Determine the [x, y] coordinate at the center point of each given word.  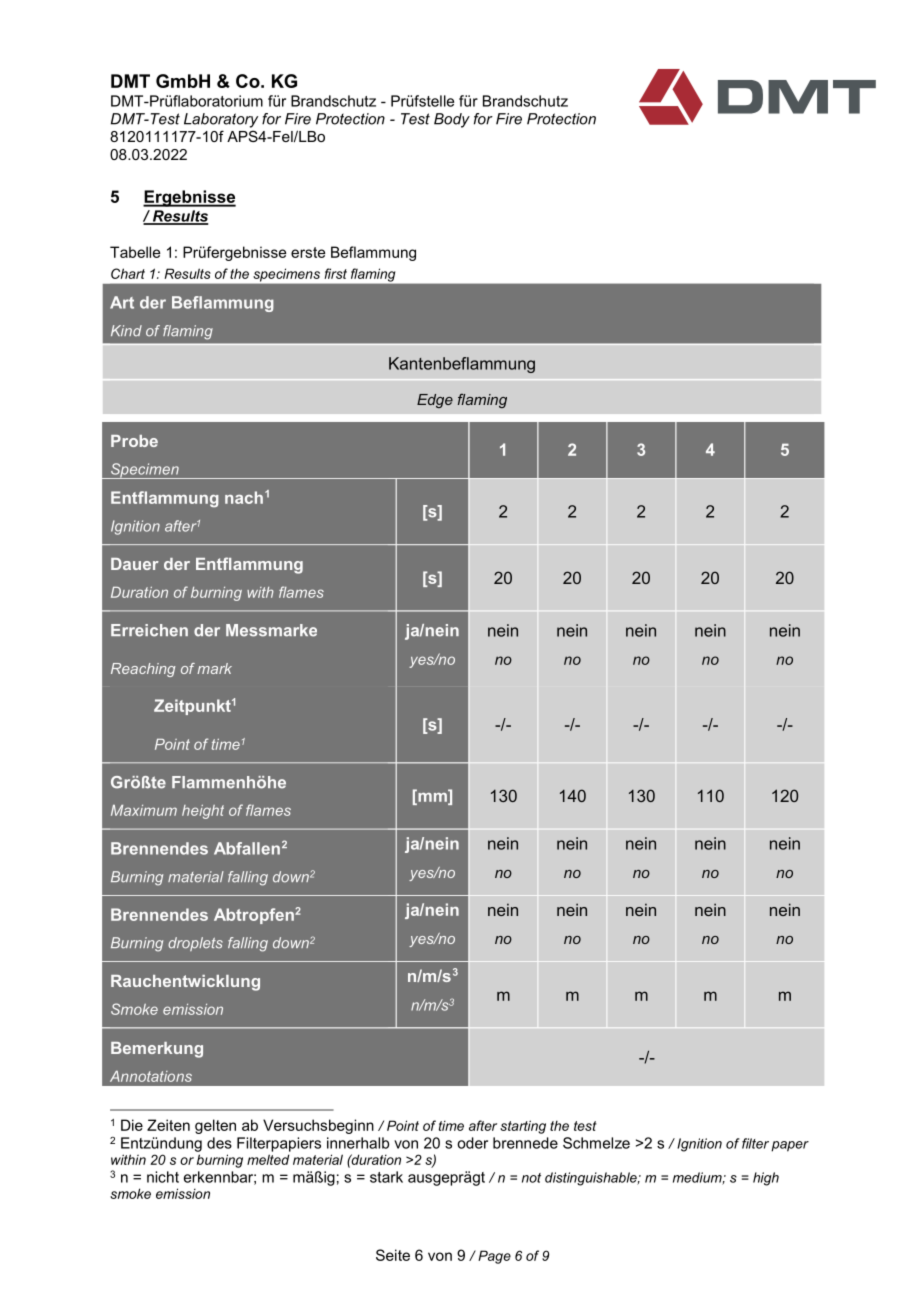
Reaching [143, 670]
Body [452, 120]
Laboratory [221, 120]
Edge [435, 401]
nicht [163, 1177]
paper [790, 1146]
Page [494, 1257]
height [203, 812]
